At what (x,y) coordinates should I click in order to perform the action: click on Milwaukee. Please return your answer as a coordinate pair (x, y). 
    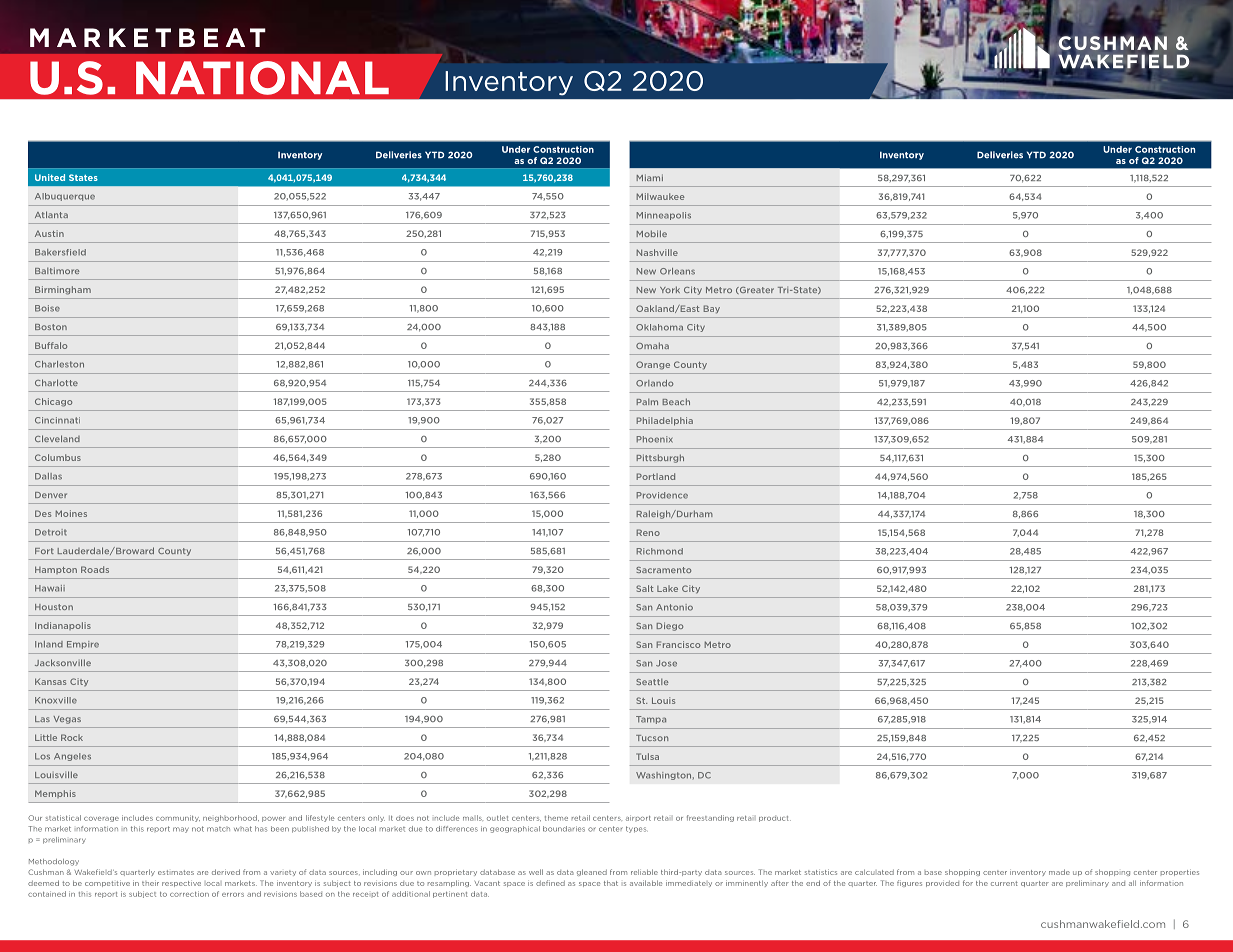
    Looking at the image, I should click on (660, 196).
